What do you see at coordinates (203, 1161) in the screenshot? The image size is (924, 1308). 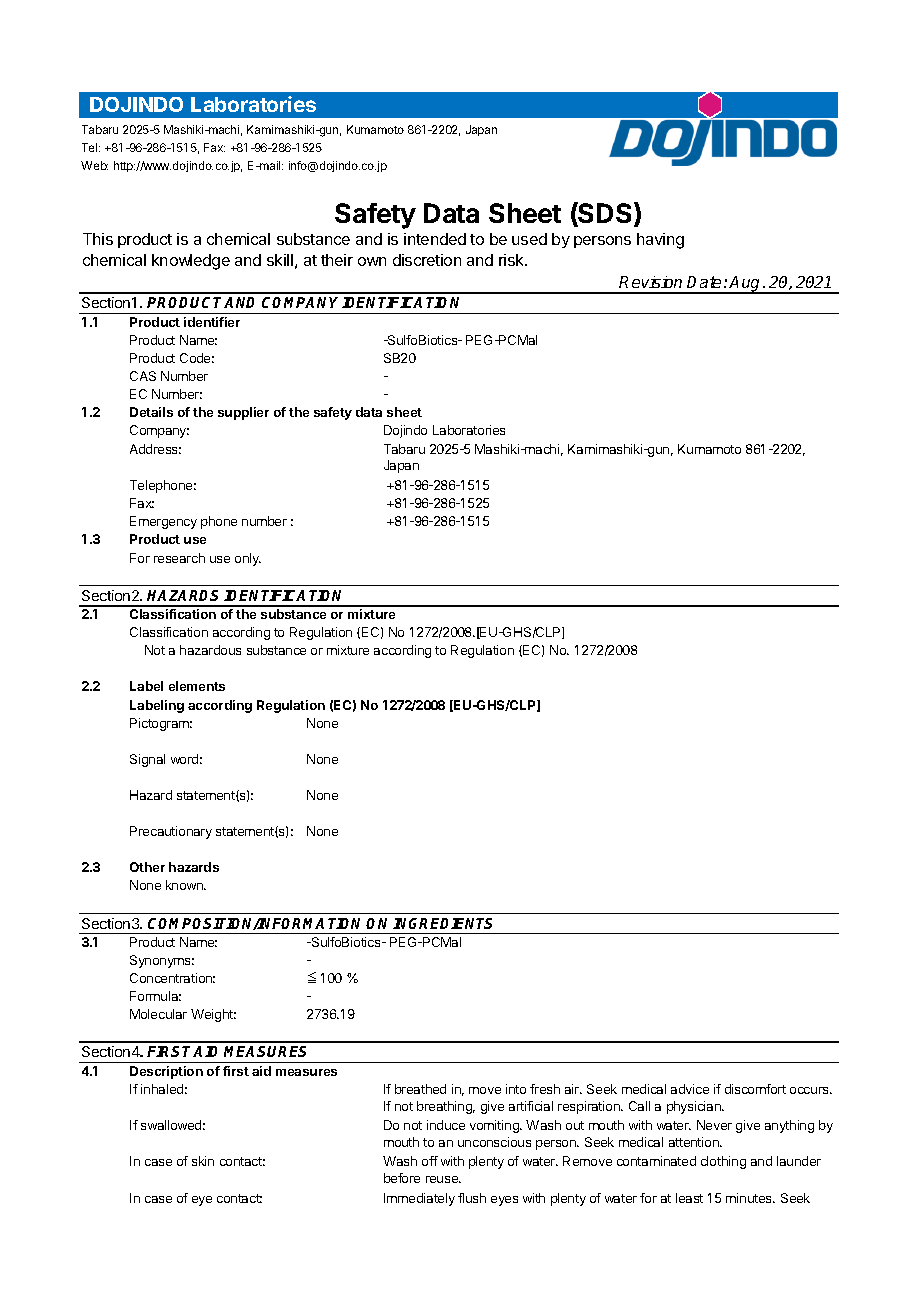 I see `skin` at bounding box center [203, 1161].
